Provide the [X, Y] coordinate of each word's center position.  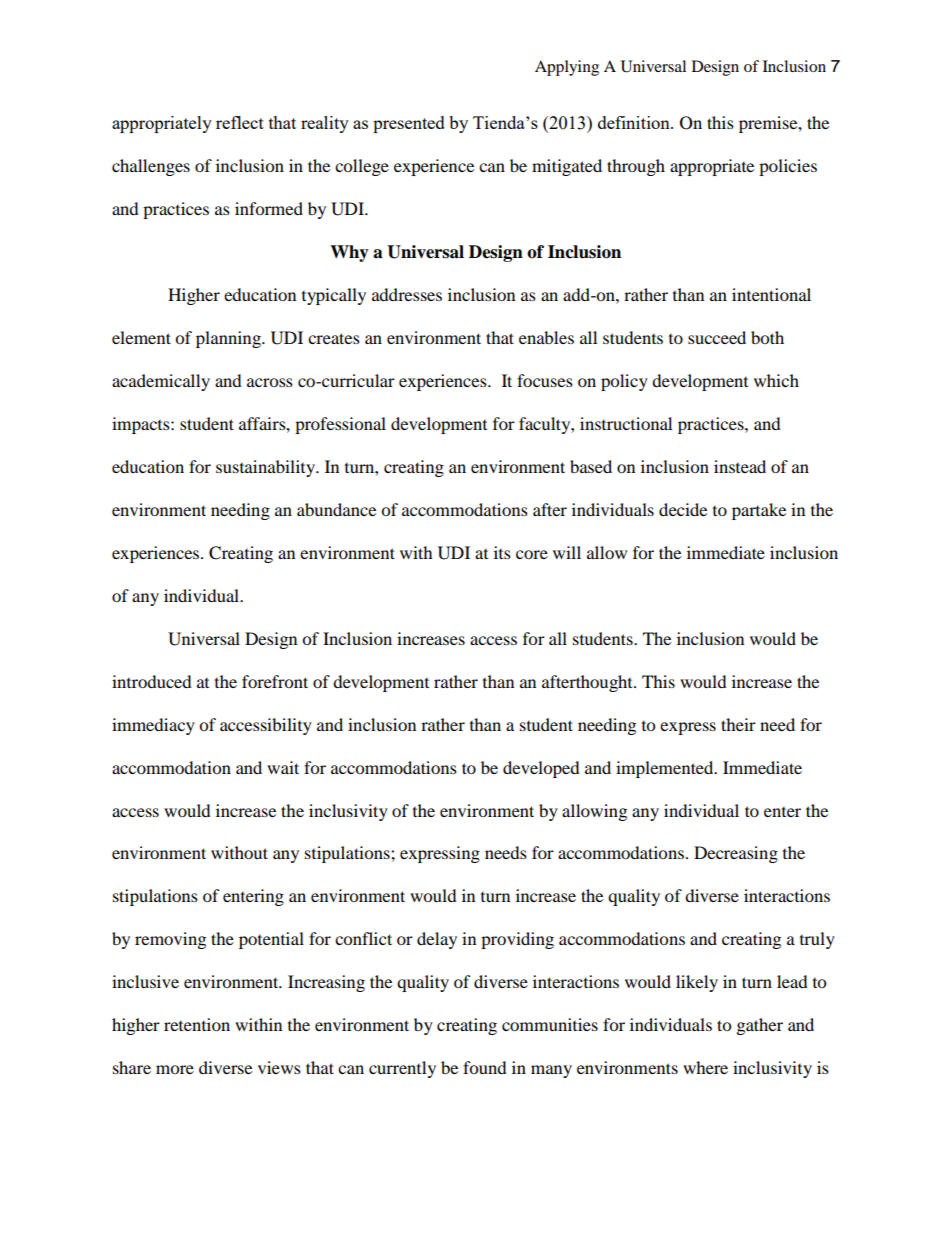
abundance [336, 509]
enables [546, 337]
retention [197, 1024]
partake [759, 511]
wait [283, 767]
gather [760, 1026]
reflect [240, 122]
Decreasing [736, 854]
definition [635, 122]
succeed [717, 337]
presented [409, 124]
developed [541, 769]
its [502, 552]
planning [229, 339]
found [485, 1067]
